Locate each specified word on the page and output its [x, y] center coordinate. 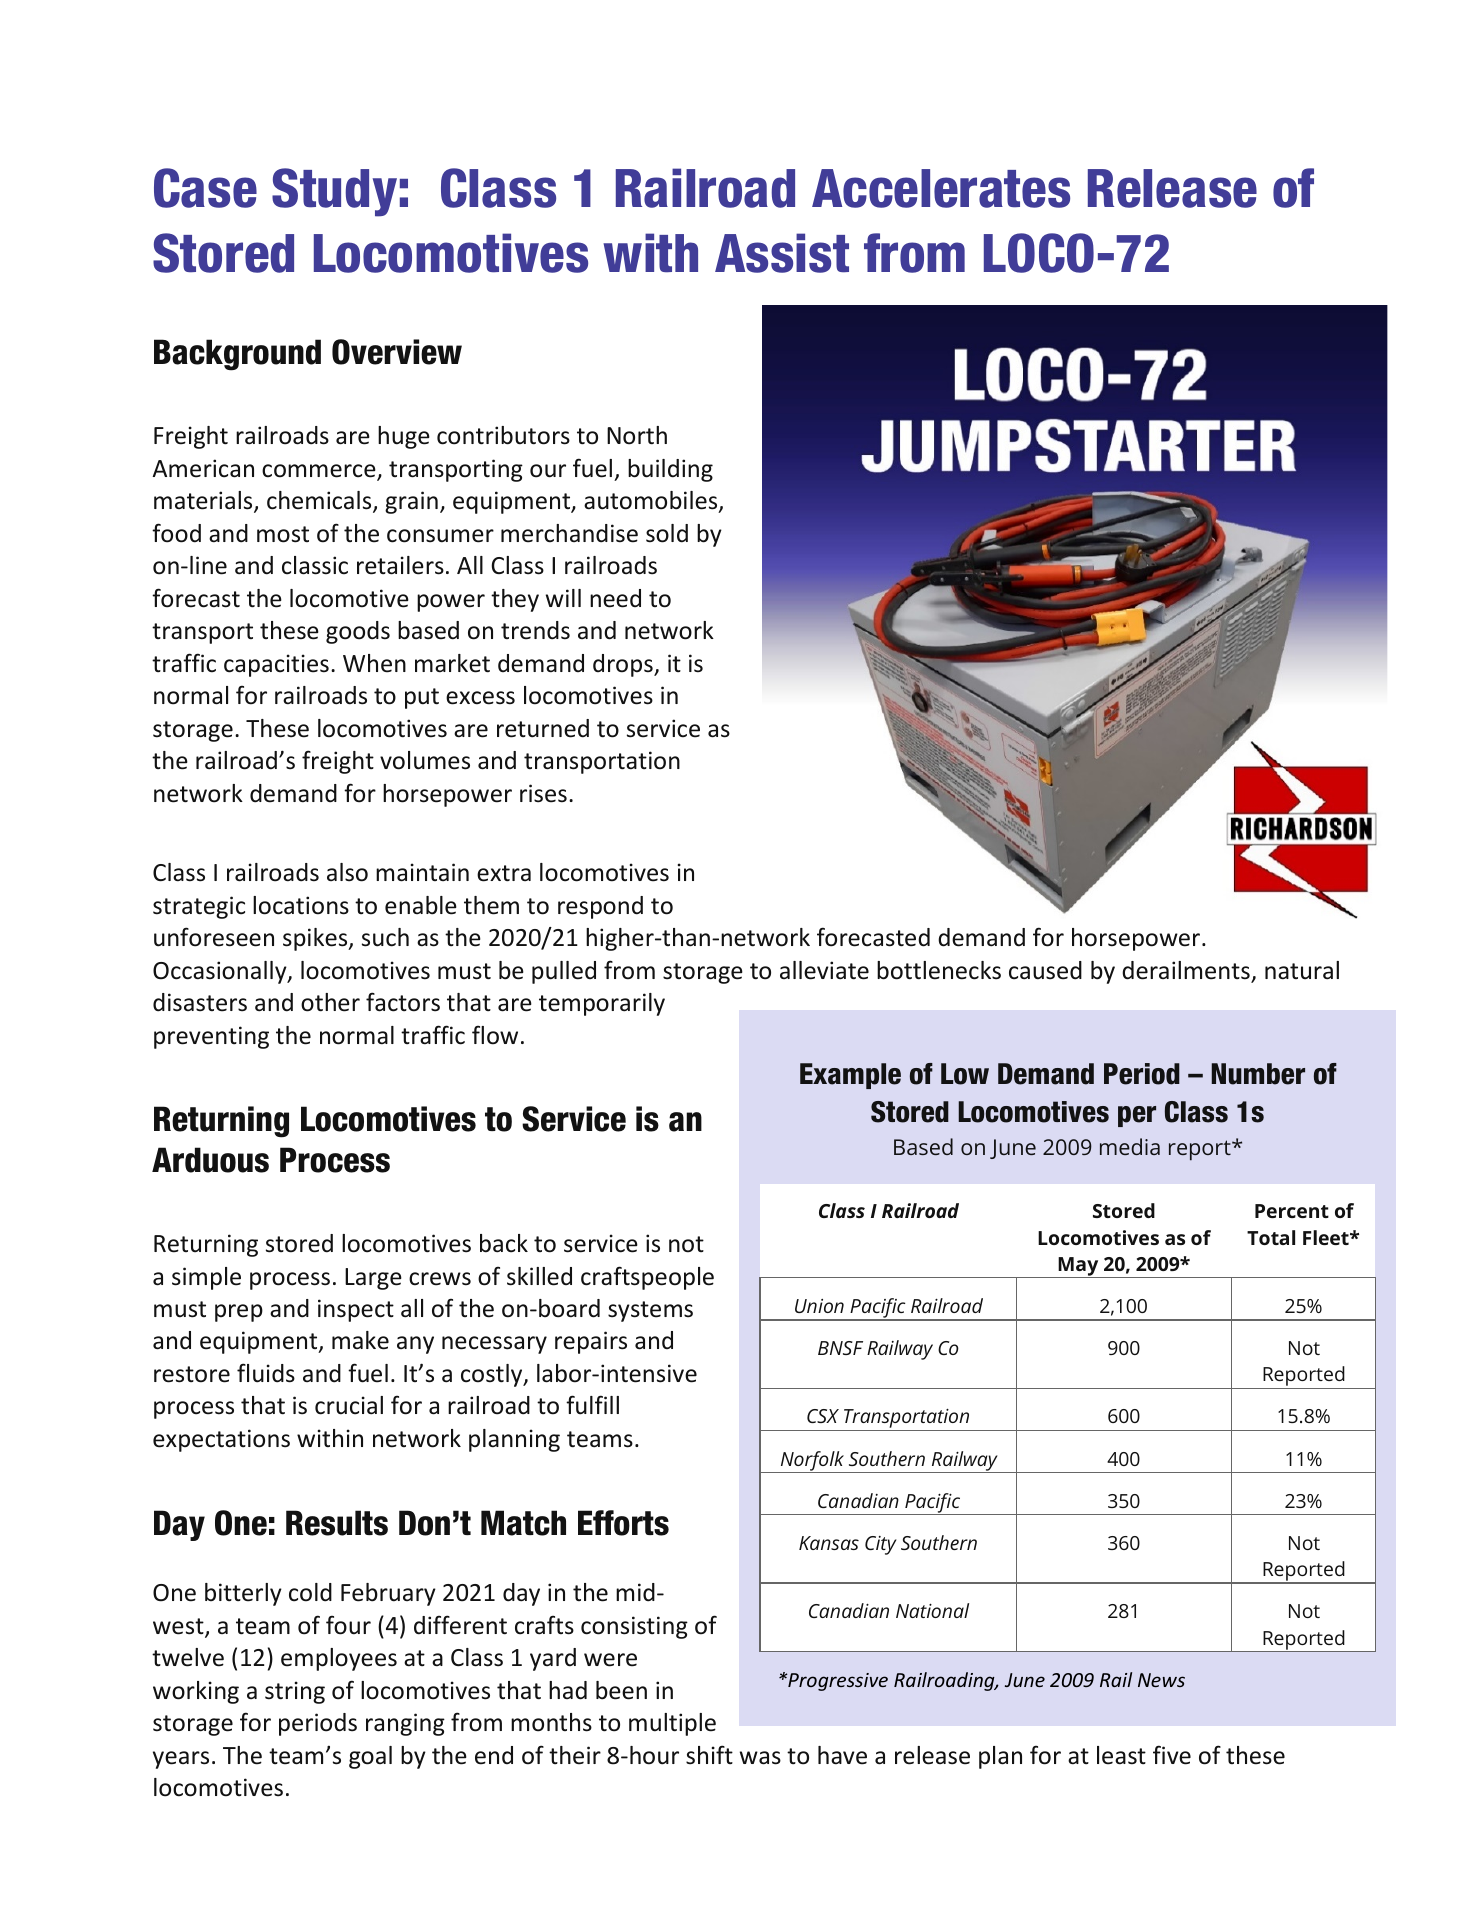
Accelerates [941, 188]
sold [667, 533]
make [360, 1340]
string [295, 1692]
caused [1045, 970]
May [1078, 1267]
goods [358, 632]
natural [1302, 970]
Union [819, 1306]
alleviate [824, 970]
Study [334, 192]
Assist [782, 253]
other [330, 1002]
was [760, 1758]
